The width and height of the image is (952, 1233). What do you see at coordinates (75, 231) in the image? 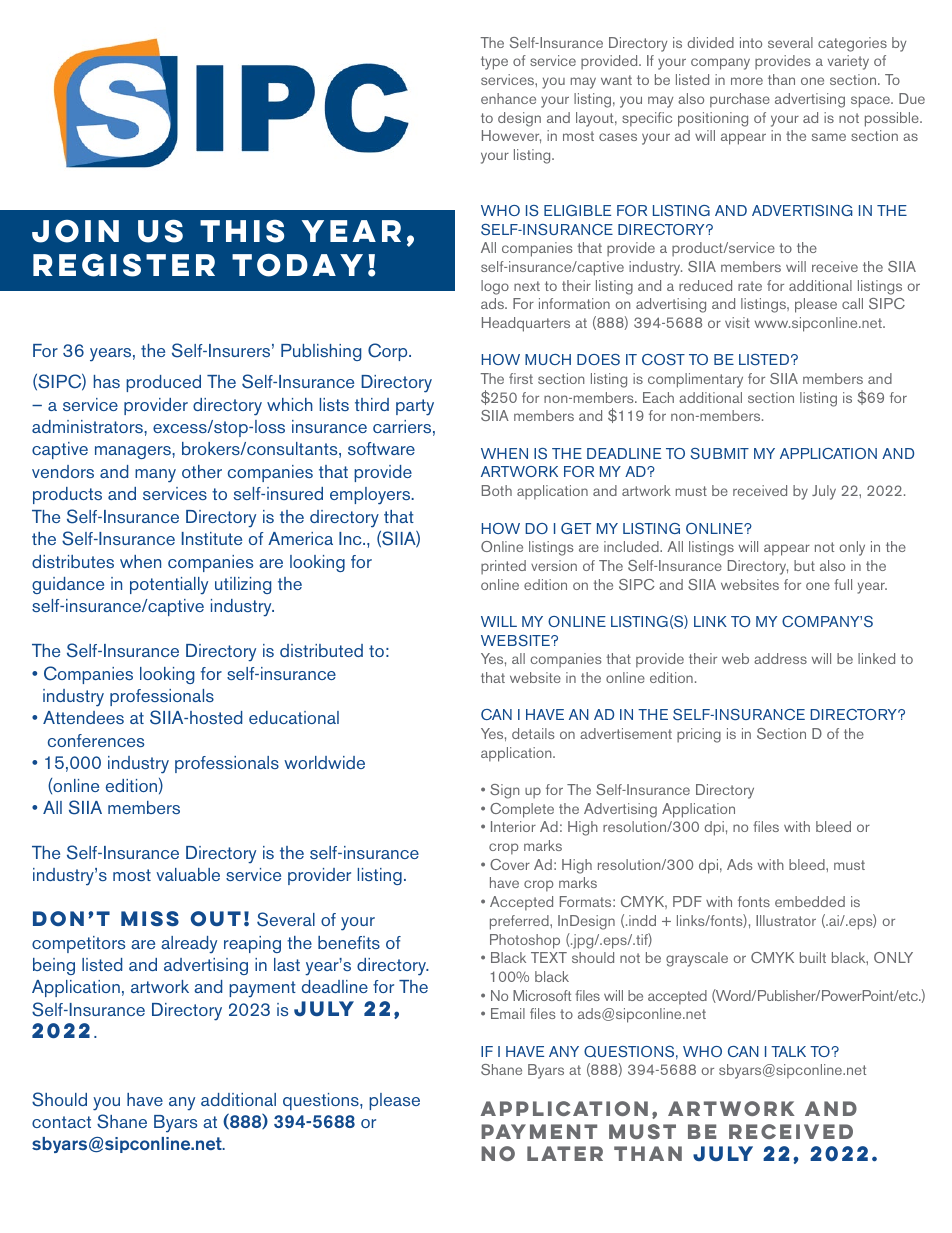
I see `JOIN` at bounding box center [75, 231].
